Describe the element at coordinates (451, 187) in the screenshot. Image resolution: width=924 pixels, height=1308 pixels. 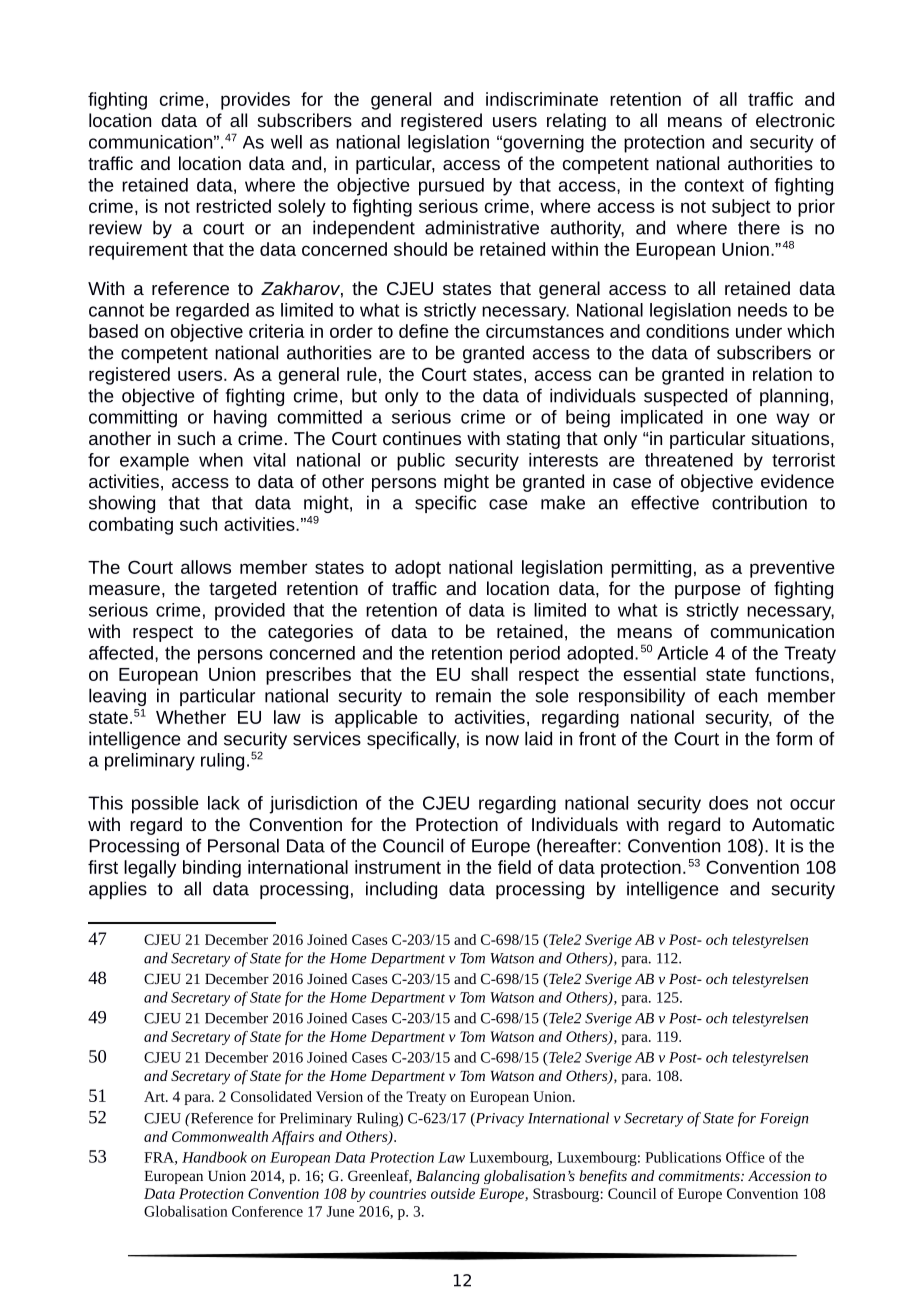
I see `pursued` at that location.
